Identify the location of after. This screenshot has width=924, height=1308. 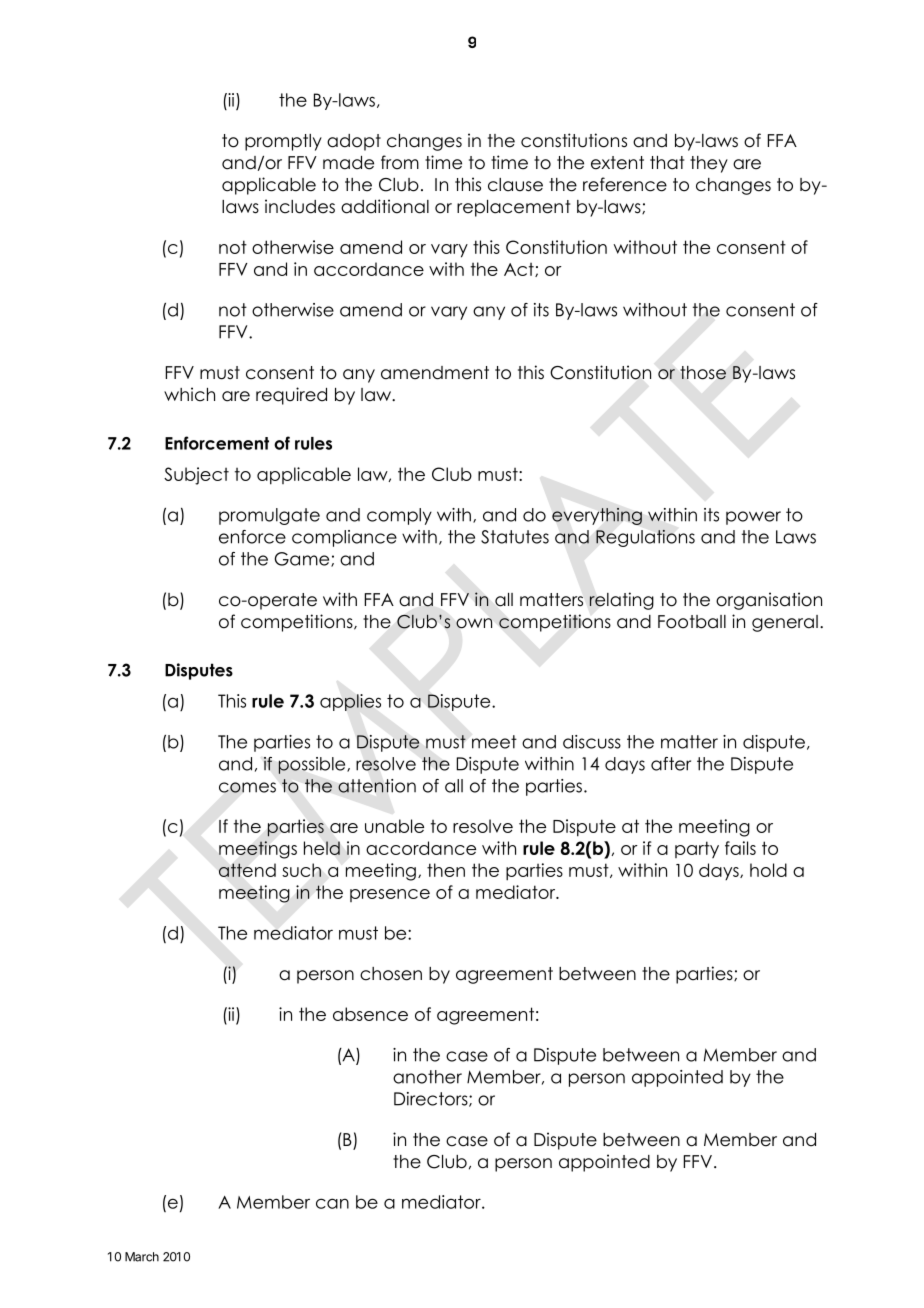
(671, 764).
